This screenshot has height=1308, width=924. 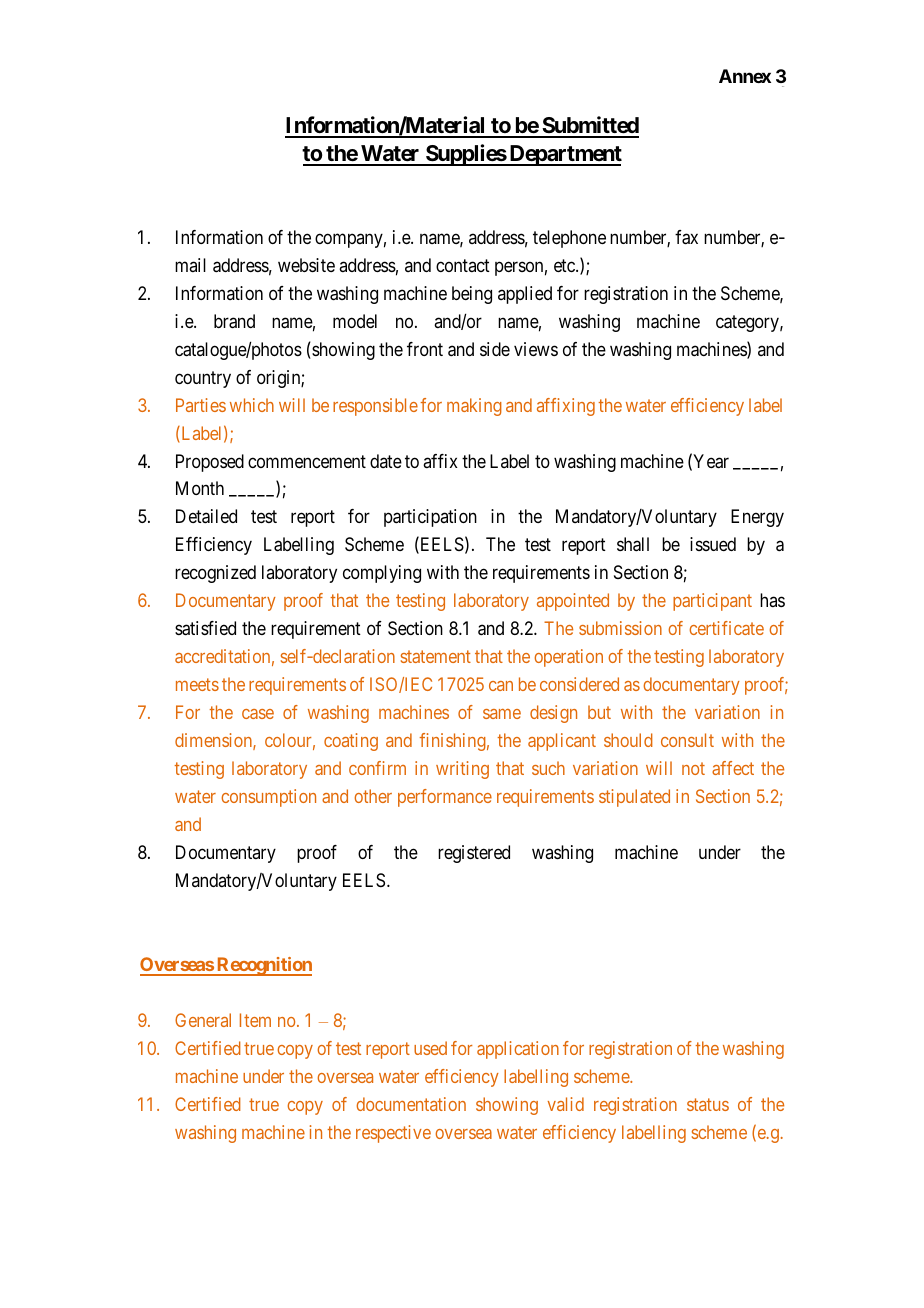 What do you see at coordinates (686, 237) in the screenshot?
I see `fax` at bounding box center [686, 237].
